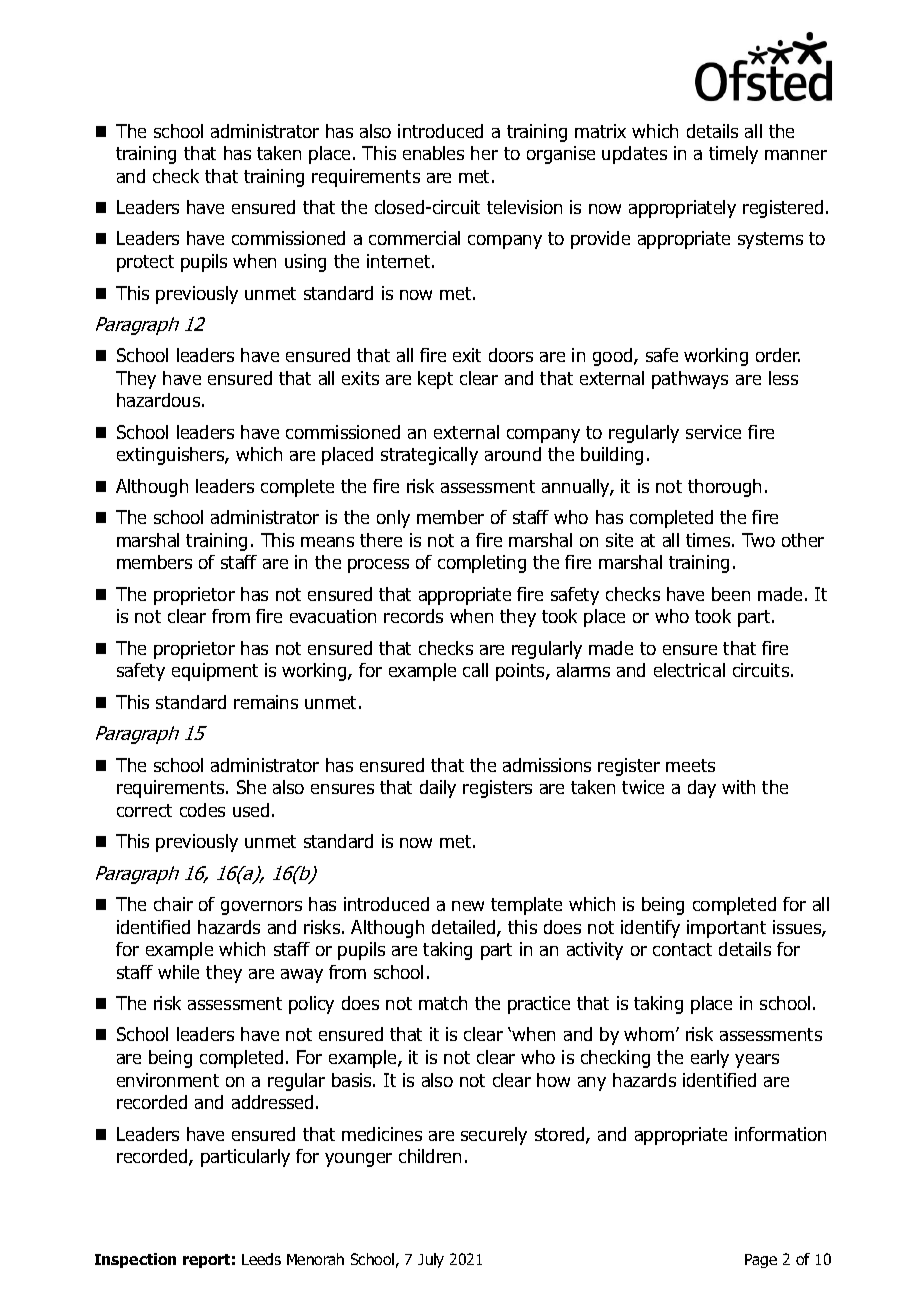 The height and width of the page is (1308, 924). I want to click on enables, so click(433, 153).
